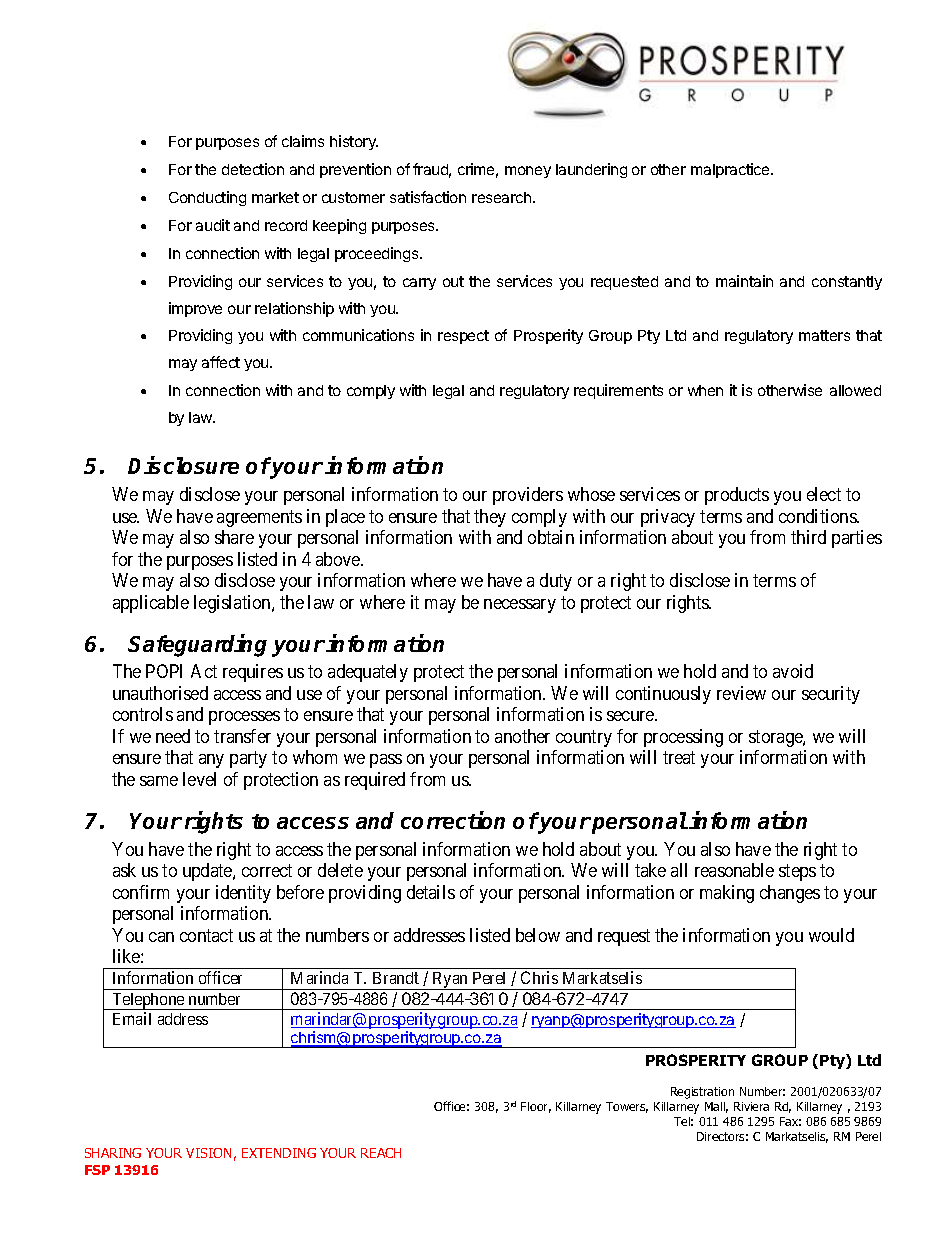 This screenshot has width=952, height=1233. Describe the element at coordinates (536, 1107) in the screenshot. I see `Floor` at that location.
